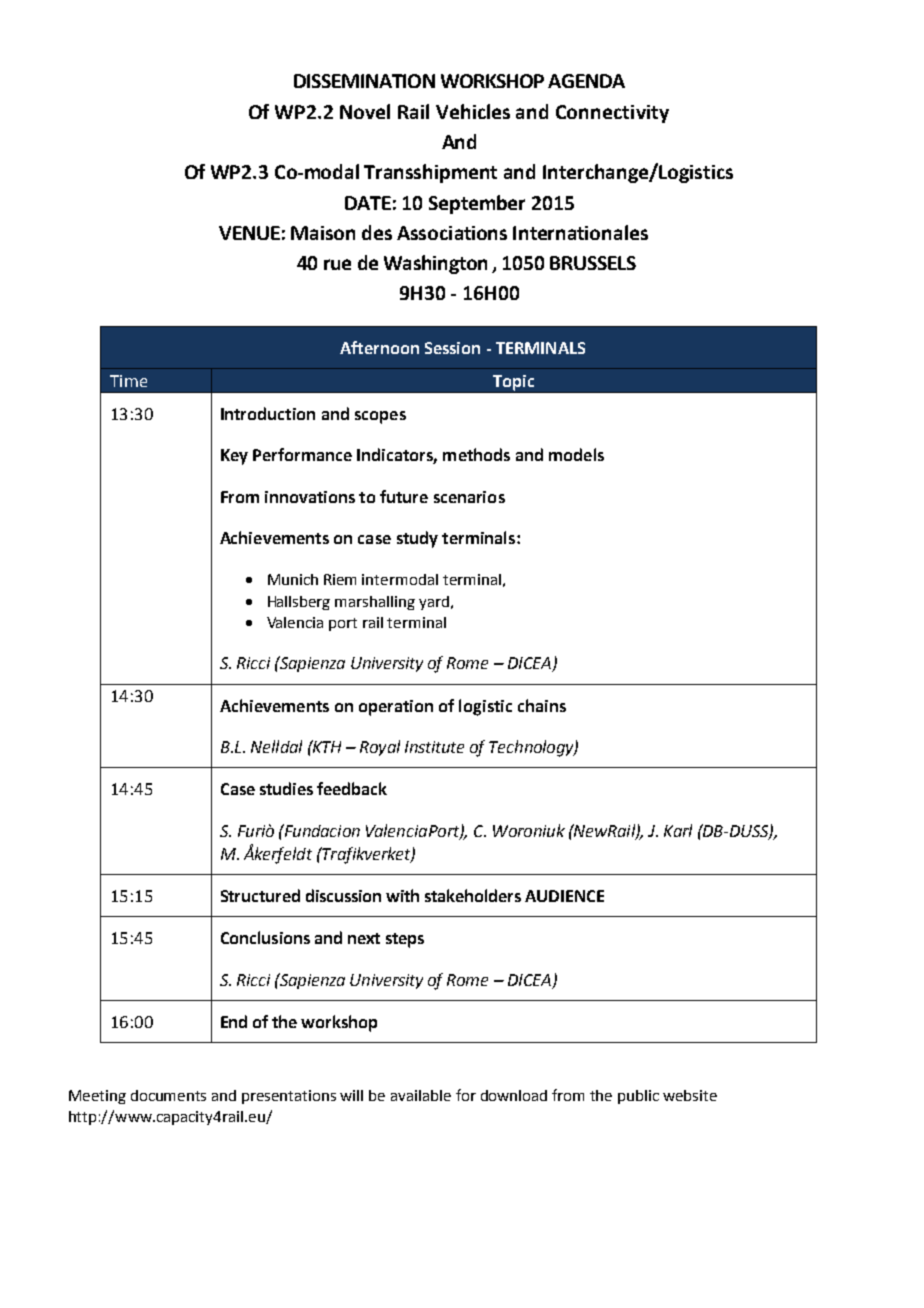  Describe the element at coordinates (638, 1097) in the screenshot. I see `public` at that location.
